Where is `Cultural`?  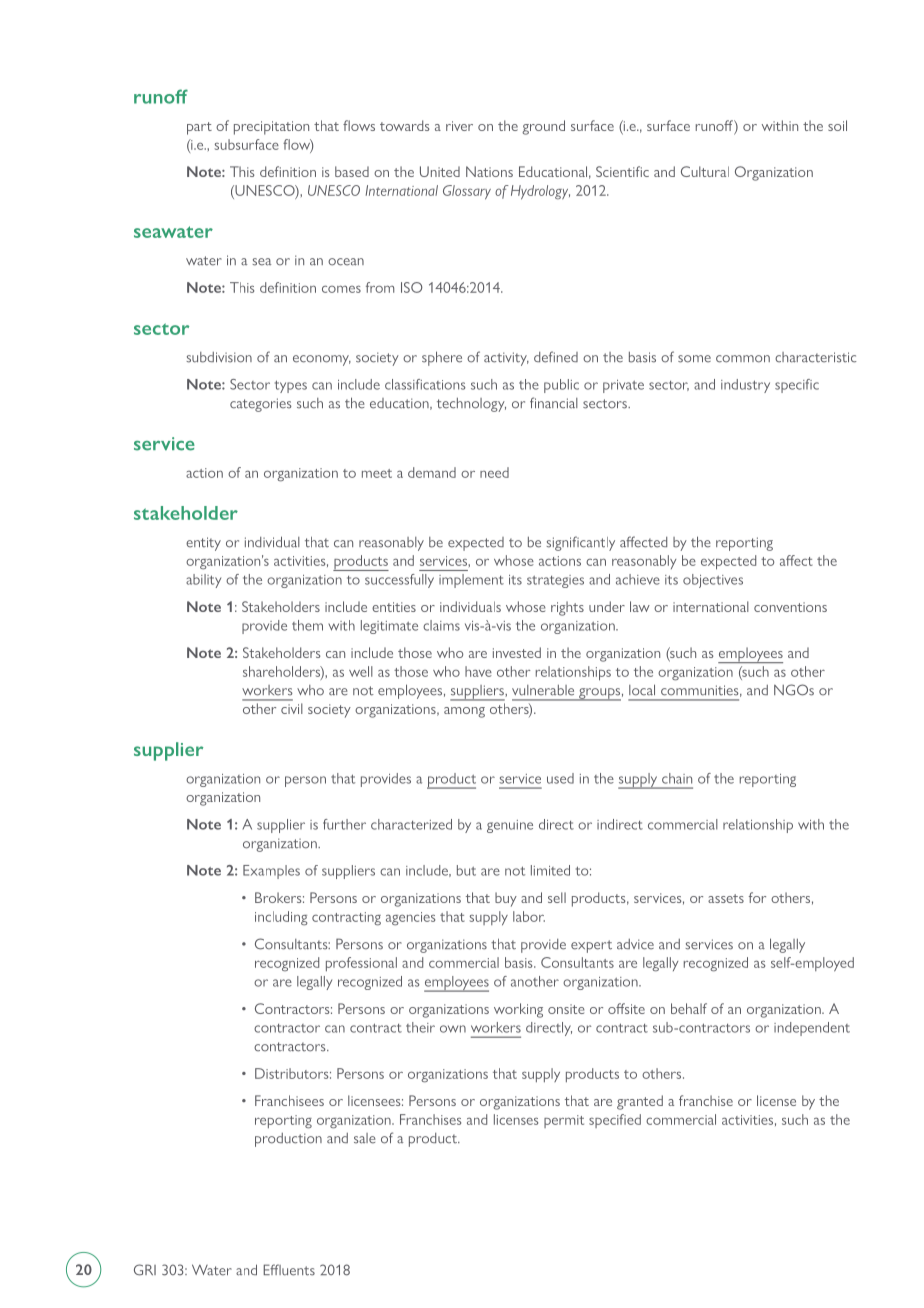
Cultural is located at coordinates (705, 171).
